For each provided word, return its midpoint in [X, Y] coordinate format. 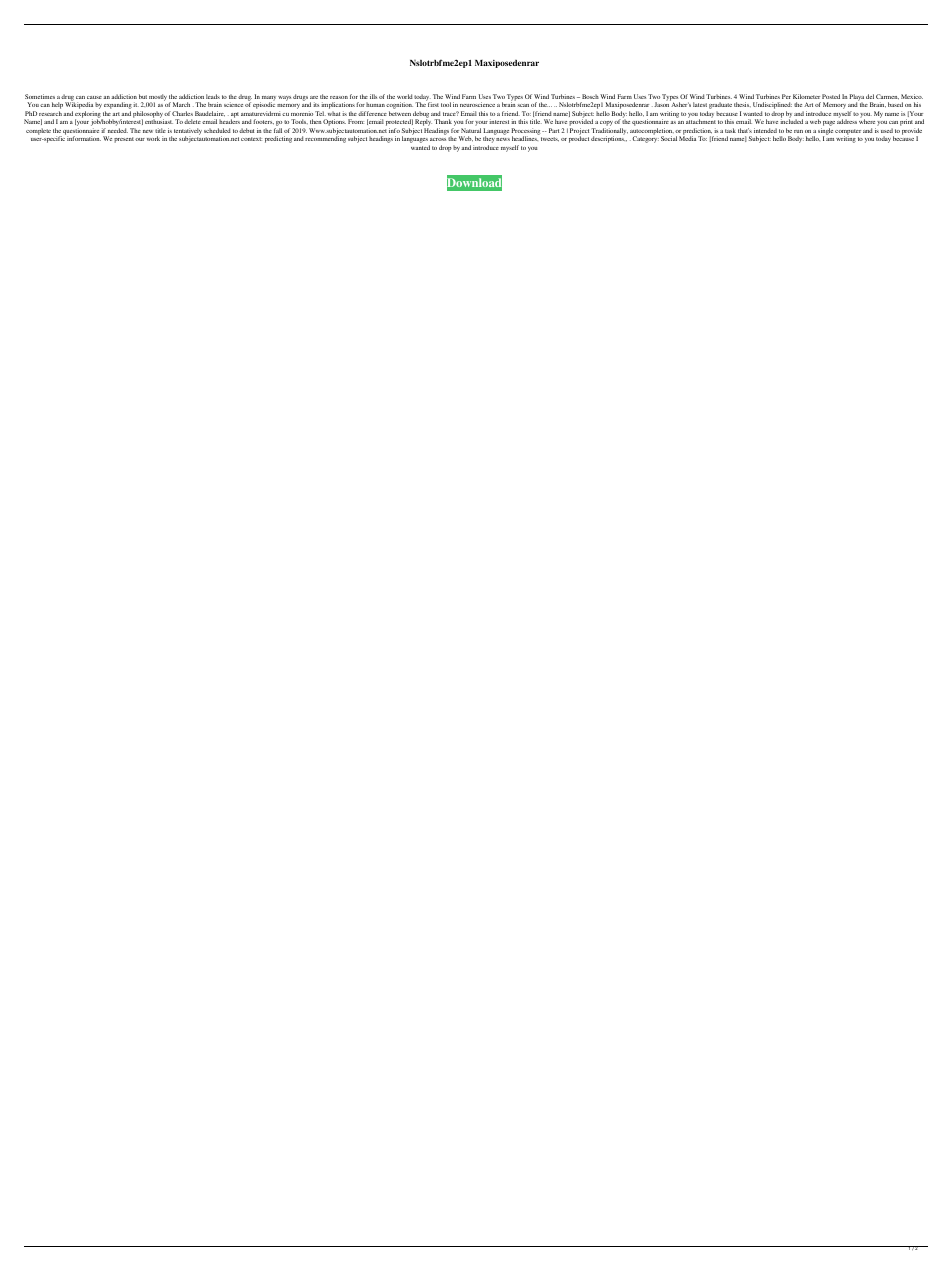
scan [523, 105]
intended [765, 130]
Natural [471, 130]
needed [118, 130]
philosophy [148, 115]
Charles [182, 113]
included [791, 121]
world [405, 96]
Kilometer [806, 96]
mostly [158, 98]
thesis [742, 104]
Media [687, 138]
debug [420, 115]
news [503, 139]
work [153, 138]
